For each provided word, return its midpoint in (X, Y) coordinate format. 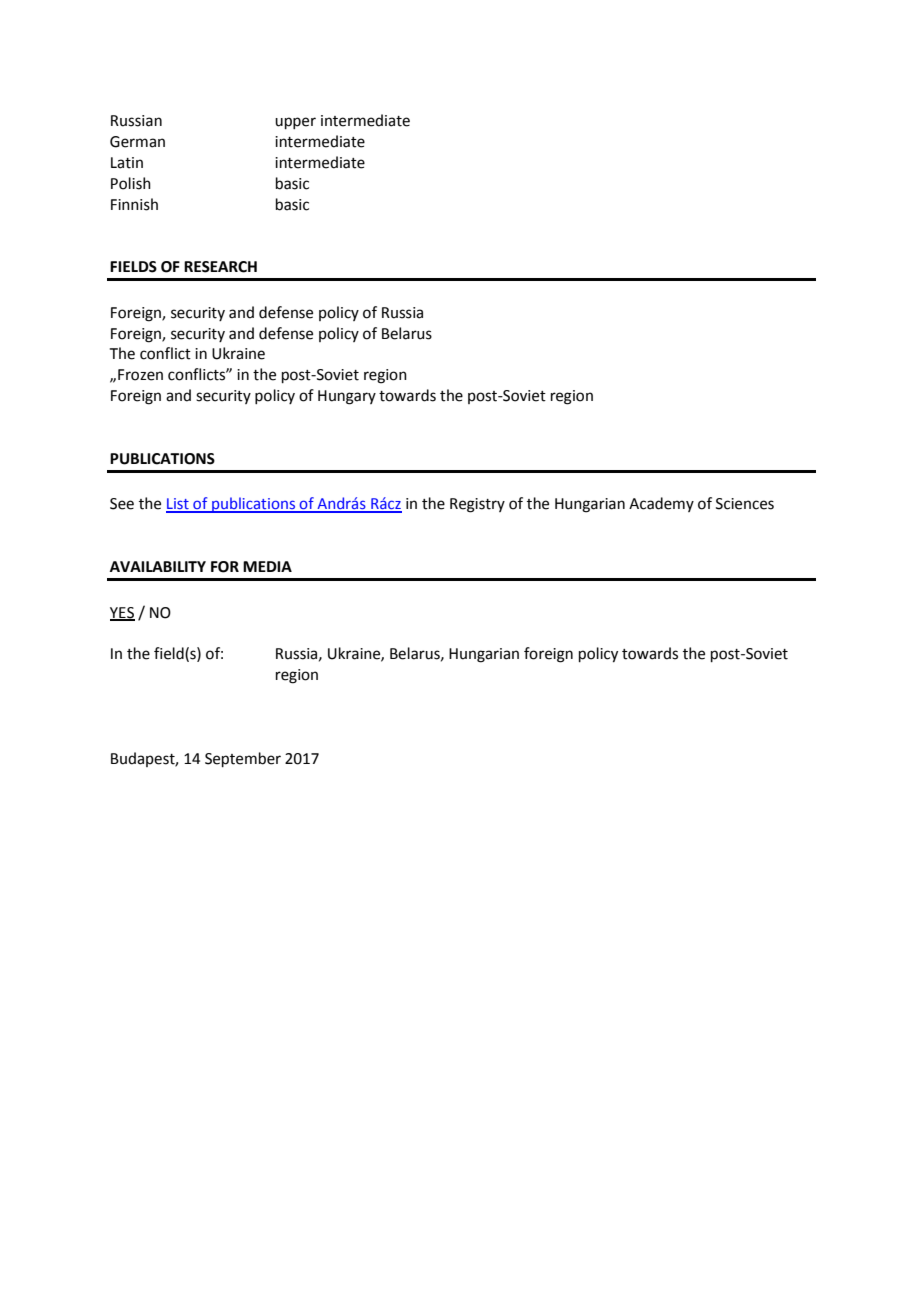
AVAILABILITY (158, 566)
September (243, 759)
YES (122, 613)
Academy (661, 504)
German (137, 142)
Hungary (347, 397)
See (122, 504)
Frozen (140, 375)
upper (295, 123)
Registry (477, 505)
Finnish (134, 204)
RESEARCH (220, 267)
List (178, 505)
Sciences (745, 504)
